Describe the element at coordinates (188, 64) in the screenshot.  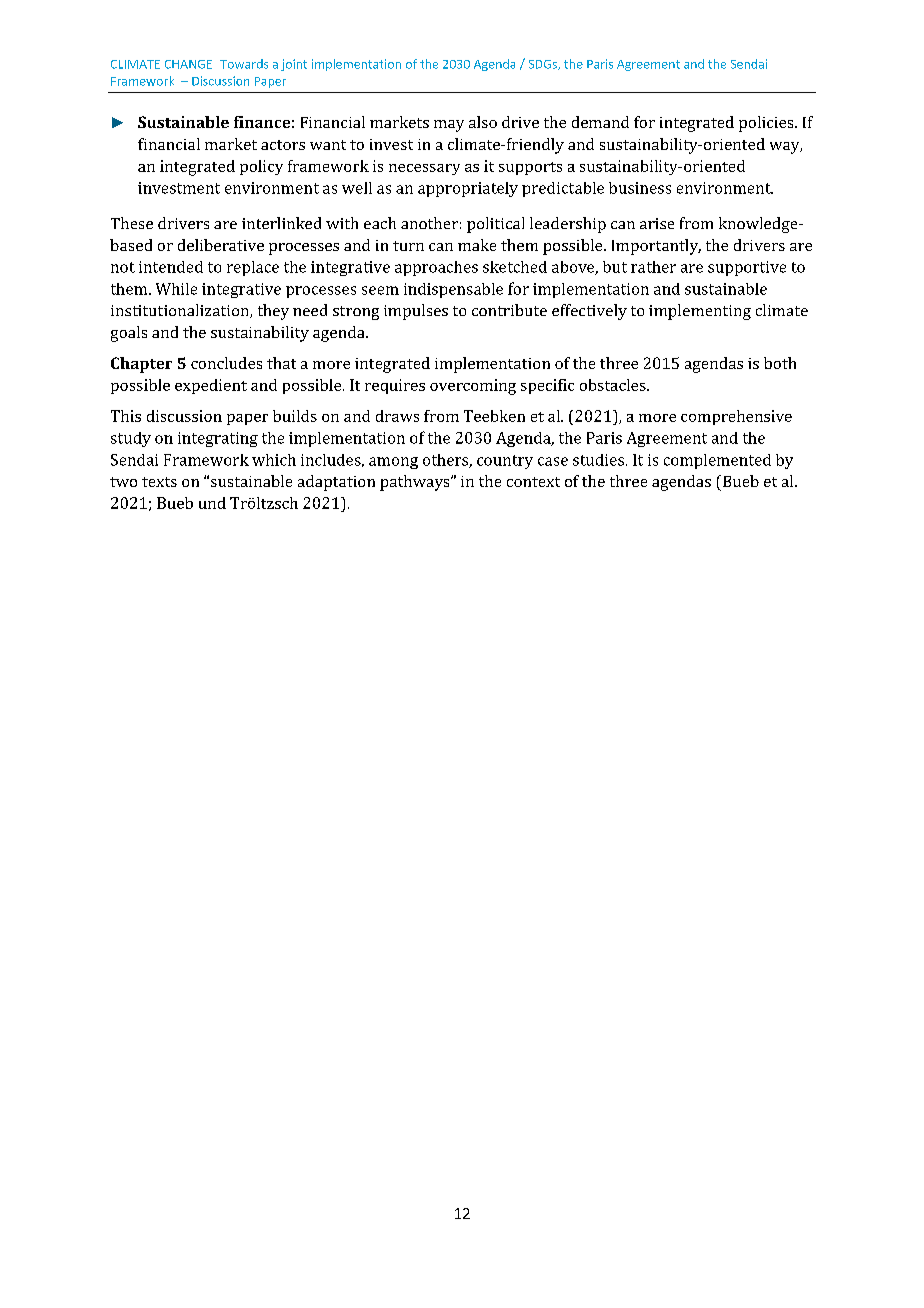
I see `CHANGE` at that location.
